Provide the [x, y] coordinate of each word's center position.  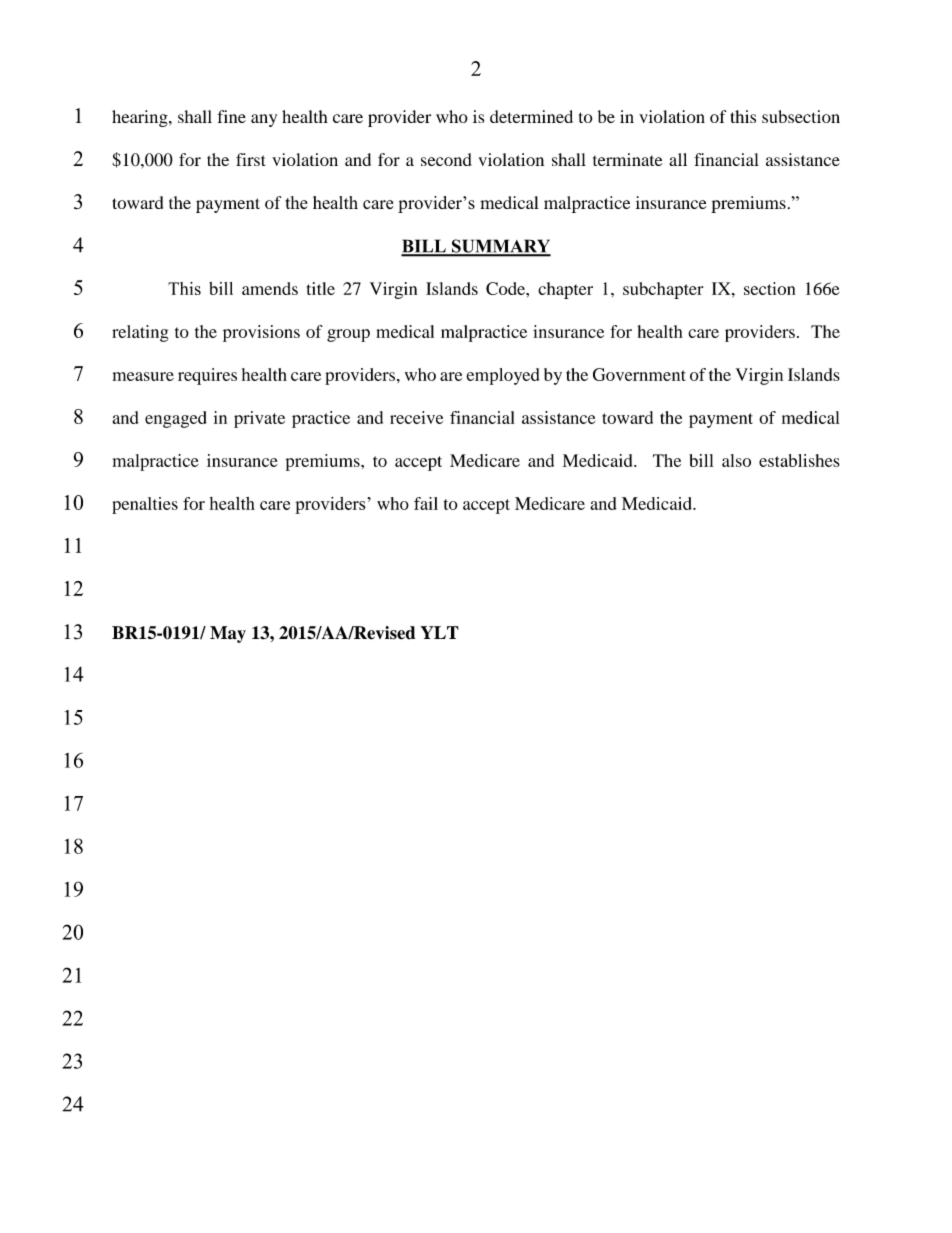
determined [531, 116]
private [259, 419]
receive [416, 417]
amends [270, 288]
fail [426, 503]
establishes [799, 460]
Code [506, 288]
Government [639, 374]
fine [231, 116]
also [736, 460]
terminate [627, 159]
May [228, 634]
